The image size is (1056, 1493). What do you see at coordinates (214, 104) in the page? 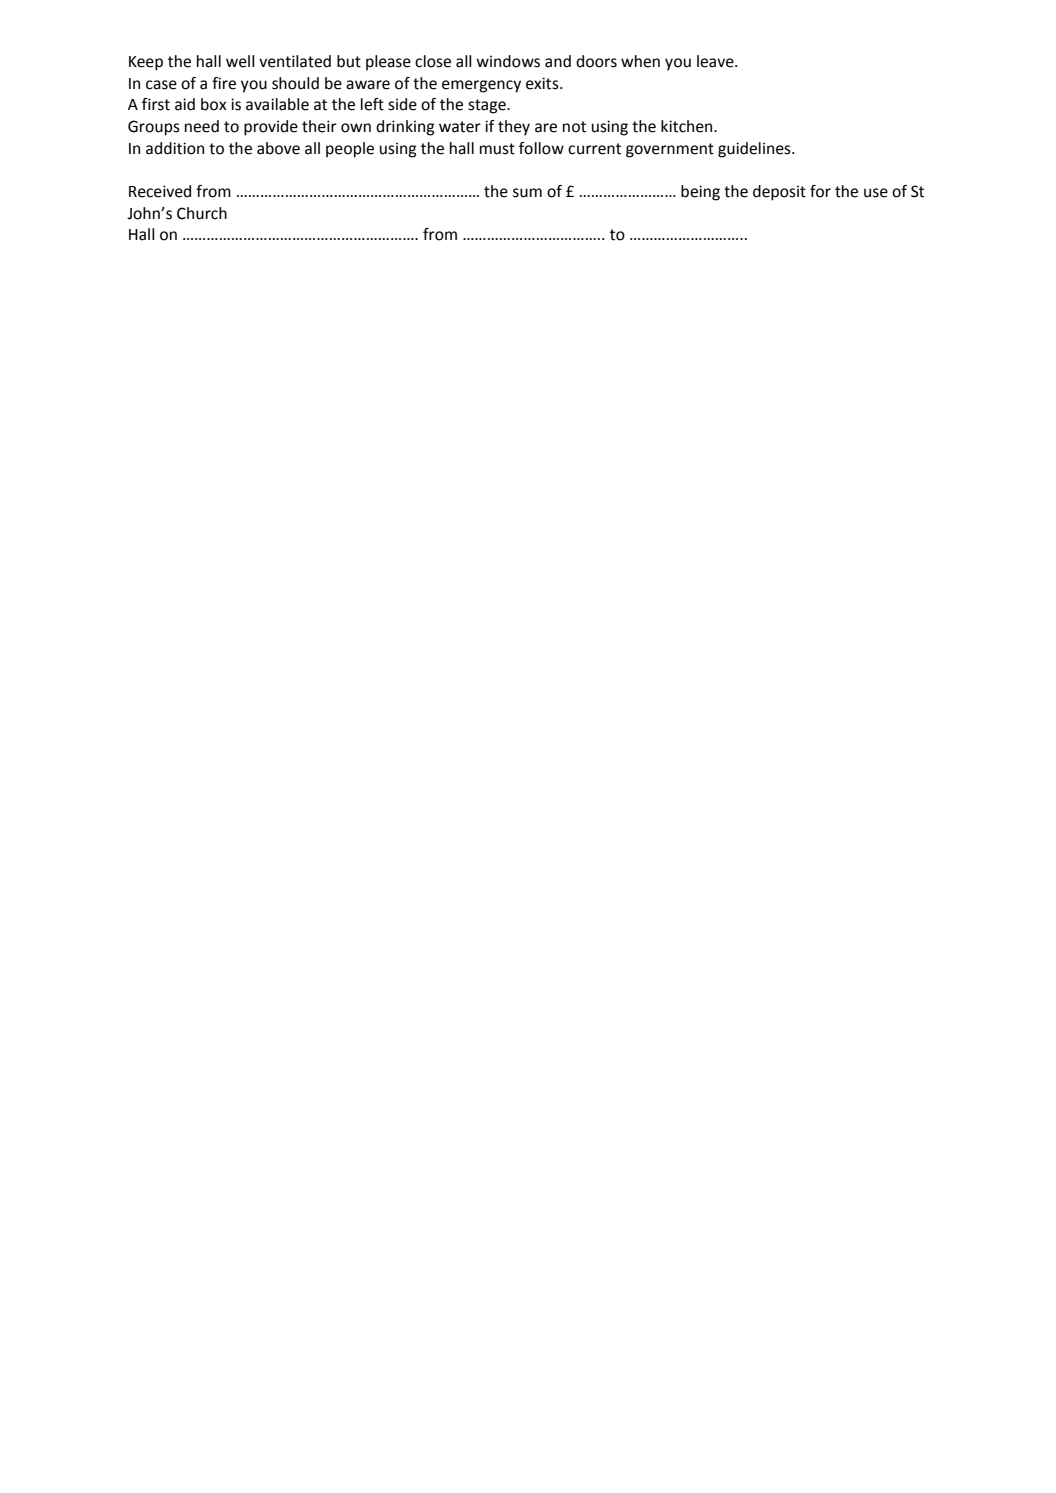
I see `box` at bounding box center [214, 104].
